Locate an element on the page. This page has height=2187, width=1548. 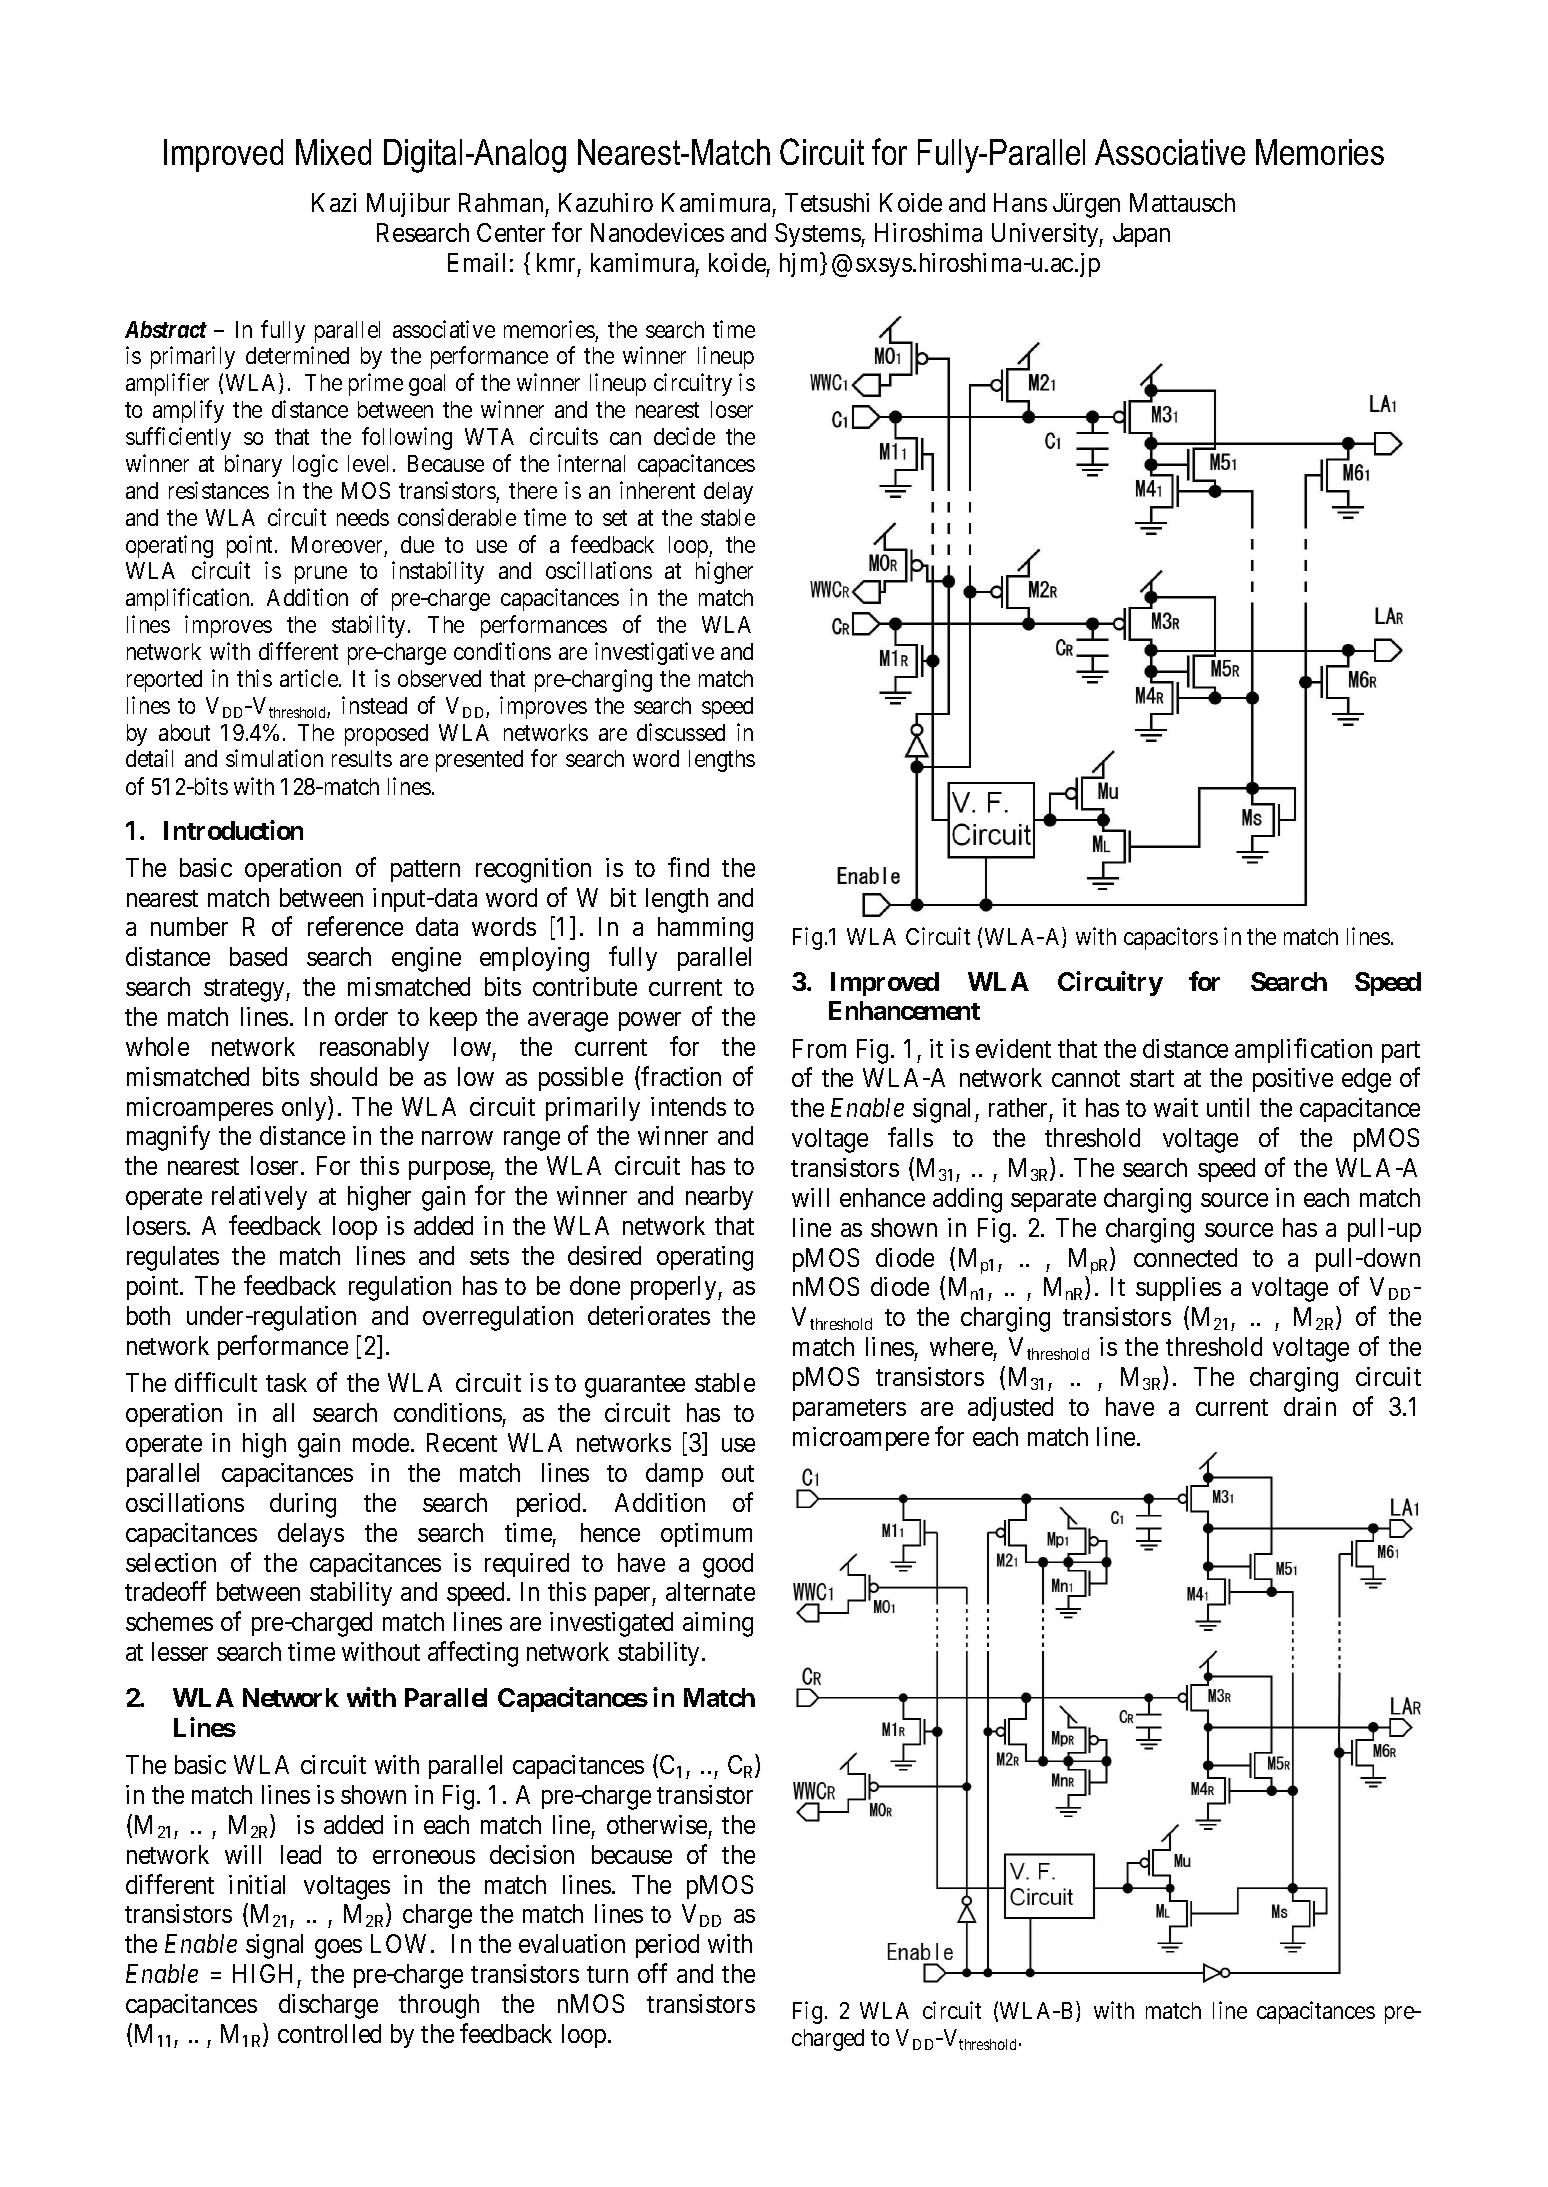
reference is located at coordinates (355, 926).
